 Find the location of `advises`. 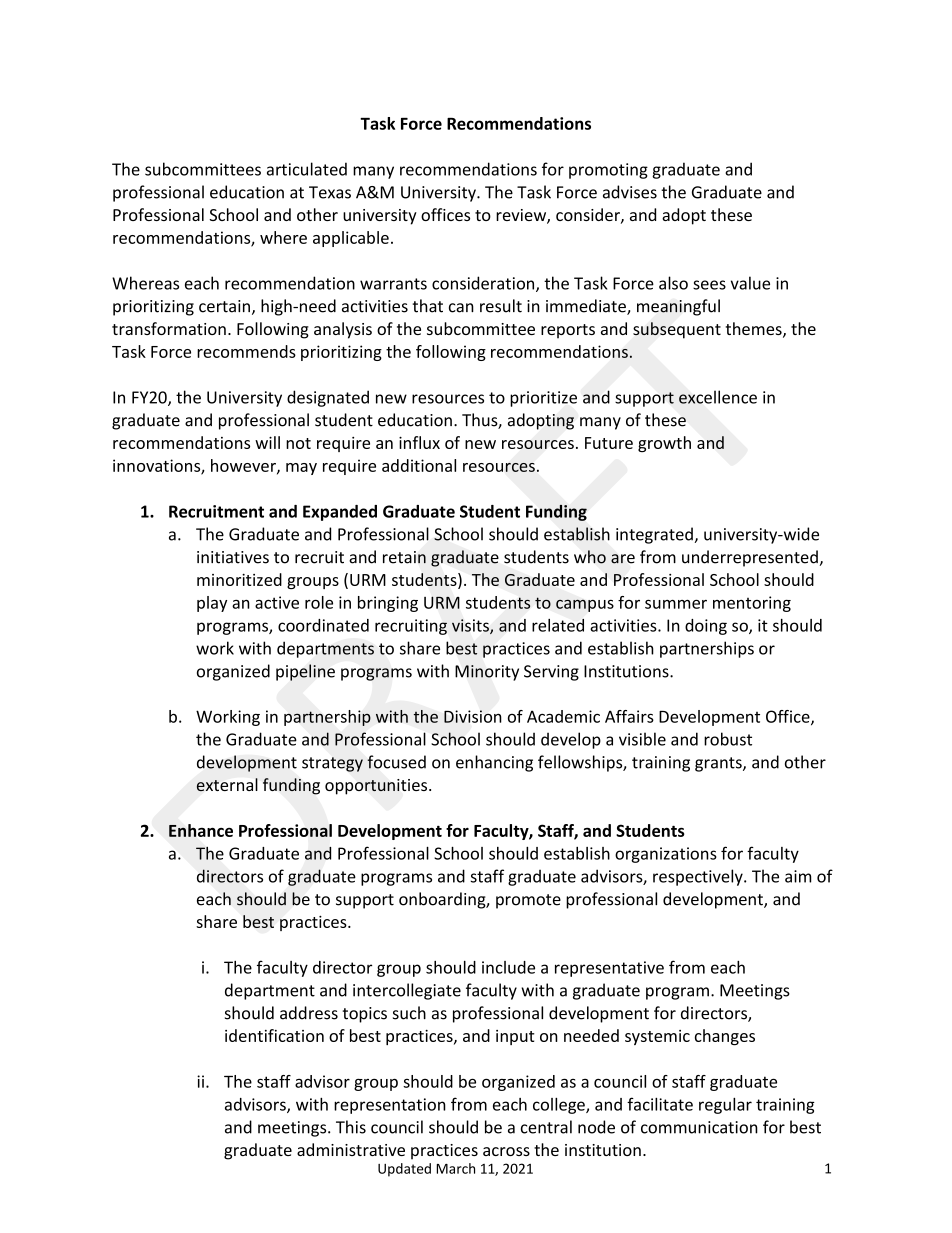

advises is located at coordinates (630, 192).
